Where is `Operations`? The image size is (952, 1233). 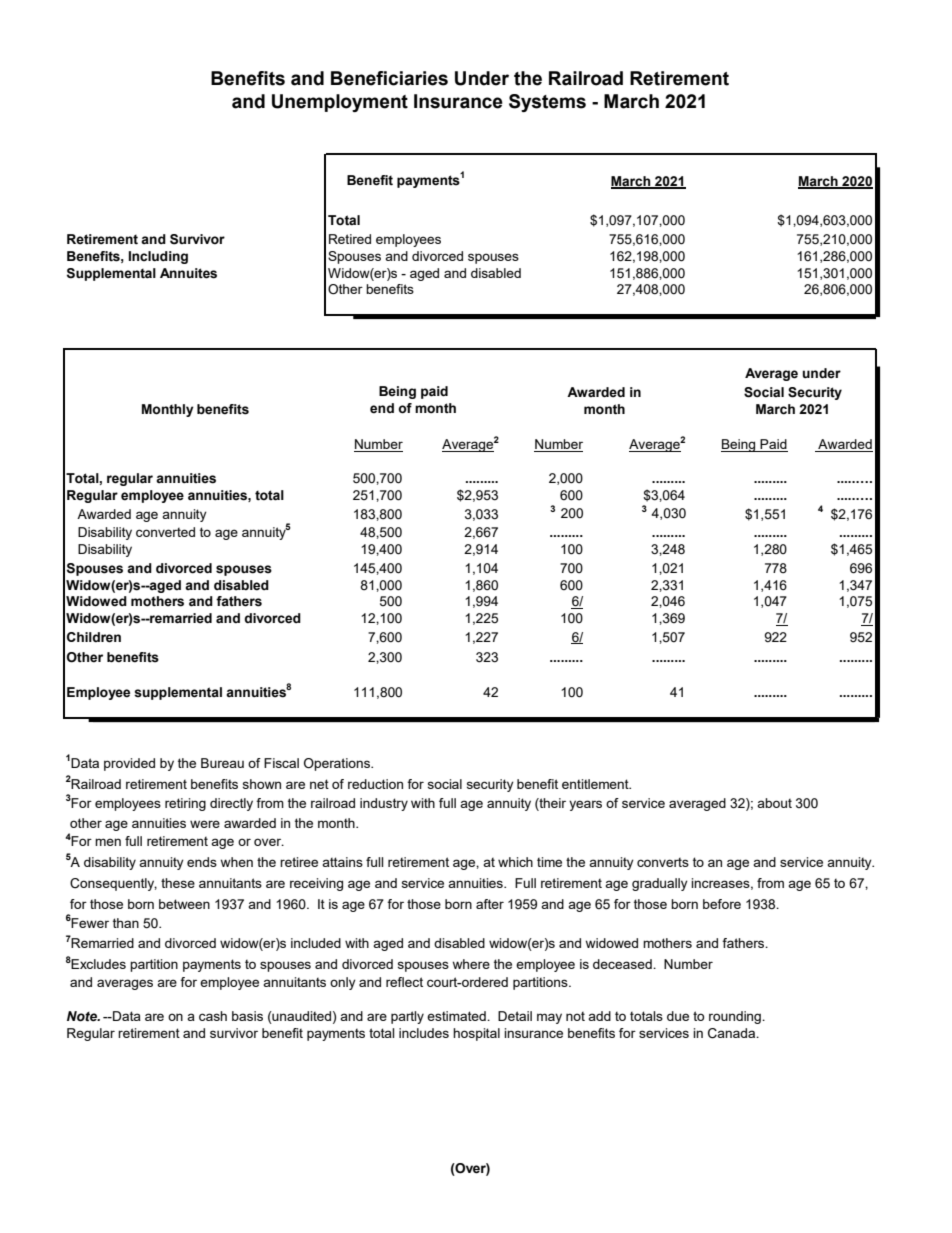
Operations is located at coordinates (338, 764).
